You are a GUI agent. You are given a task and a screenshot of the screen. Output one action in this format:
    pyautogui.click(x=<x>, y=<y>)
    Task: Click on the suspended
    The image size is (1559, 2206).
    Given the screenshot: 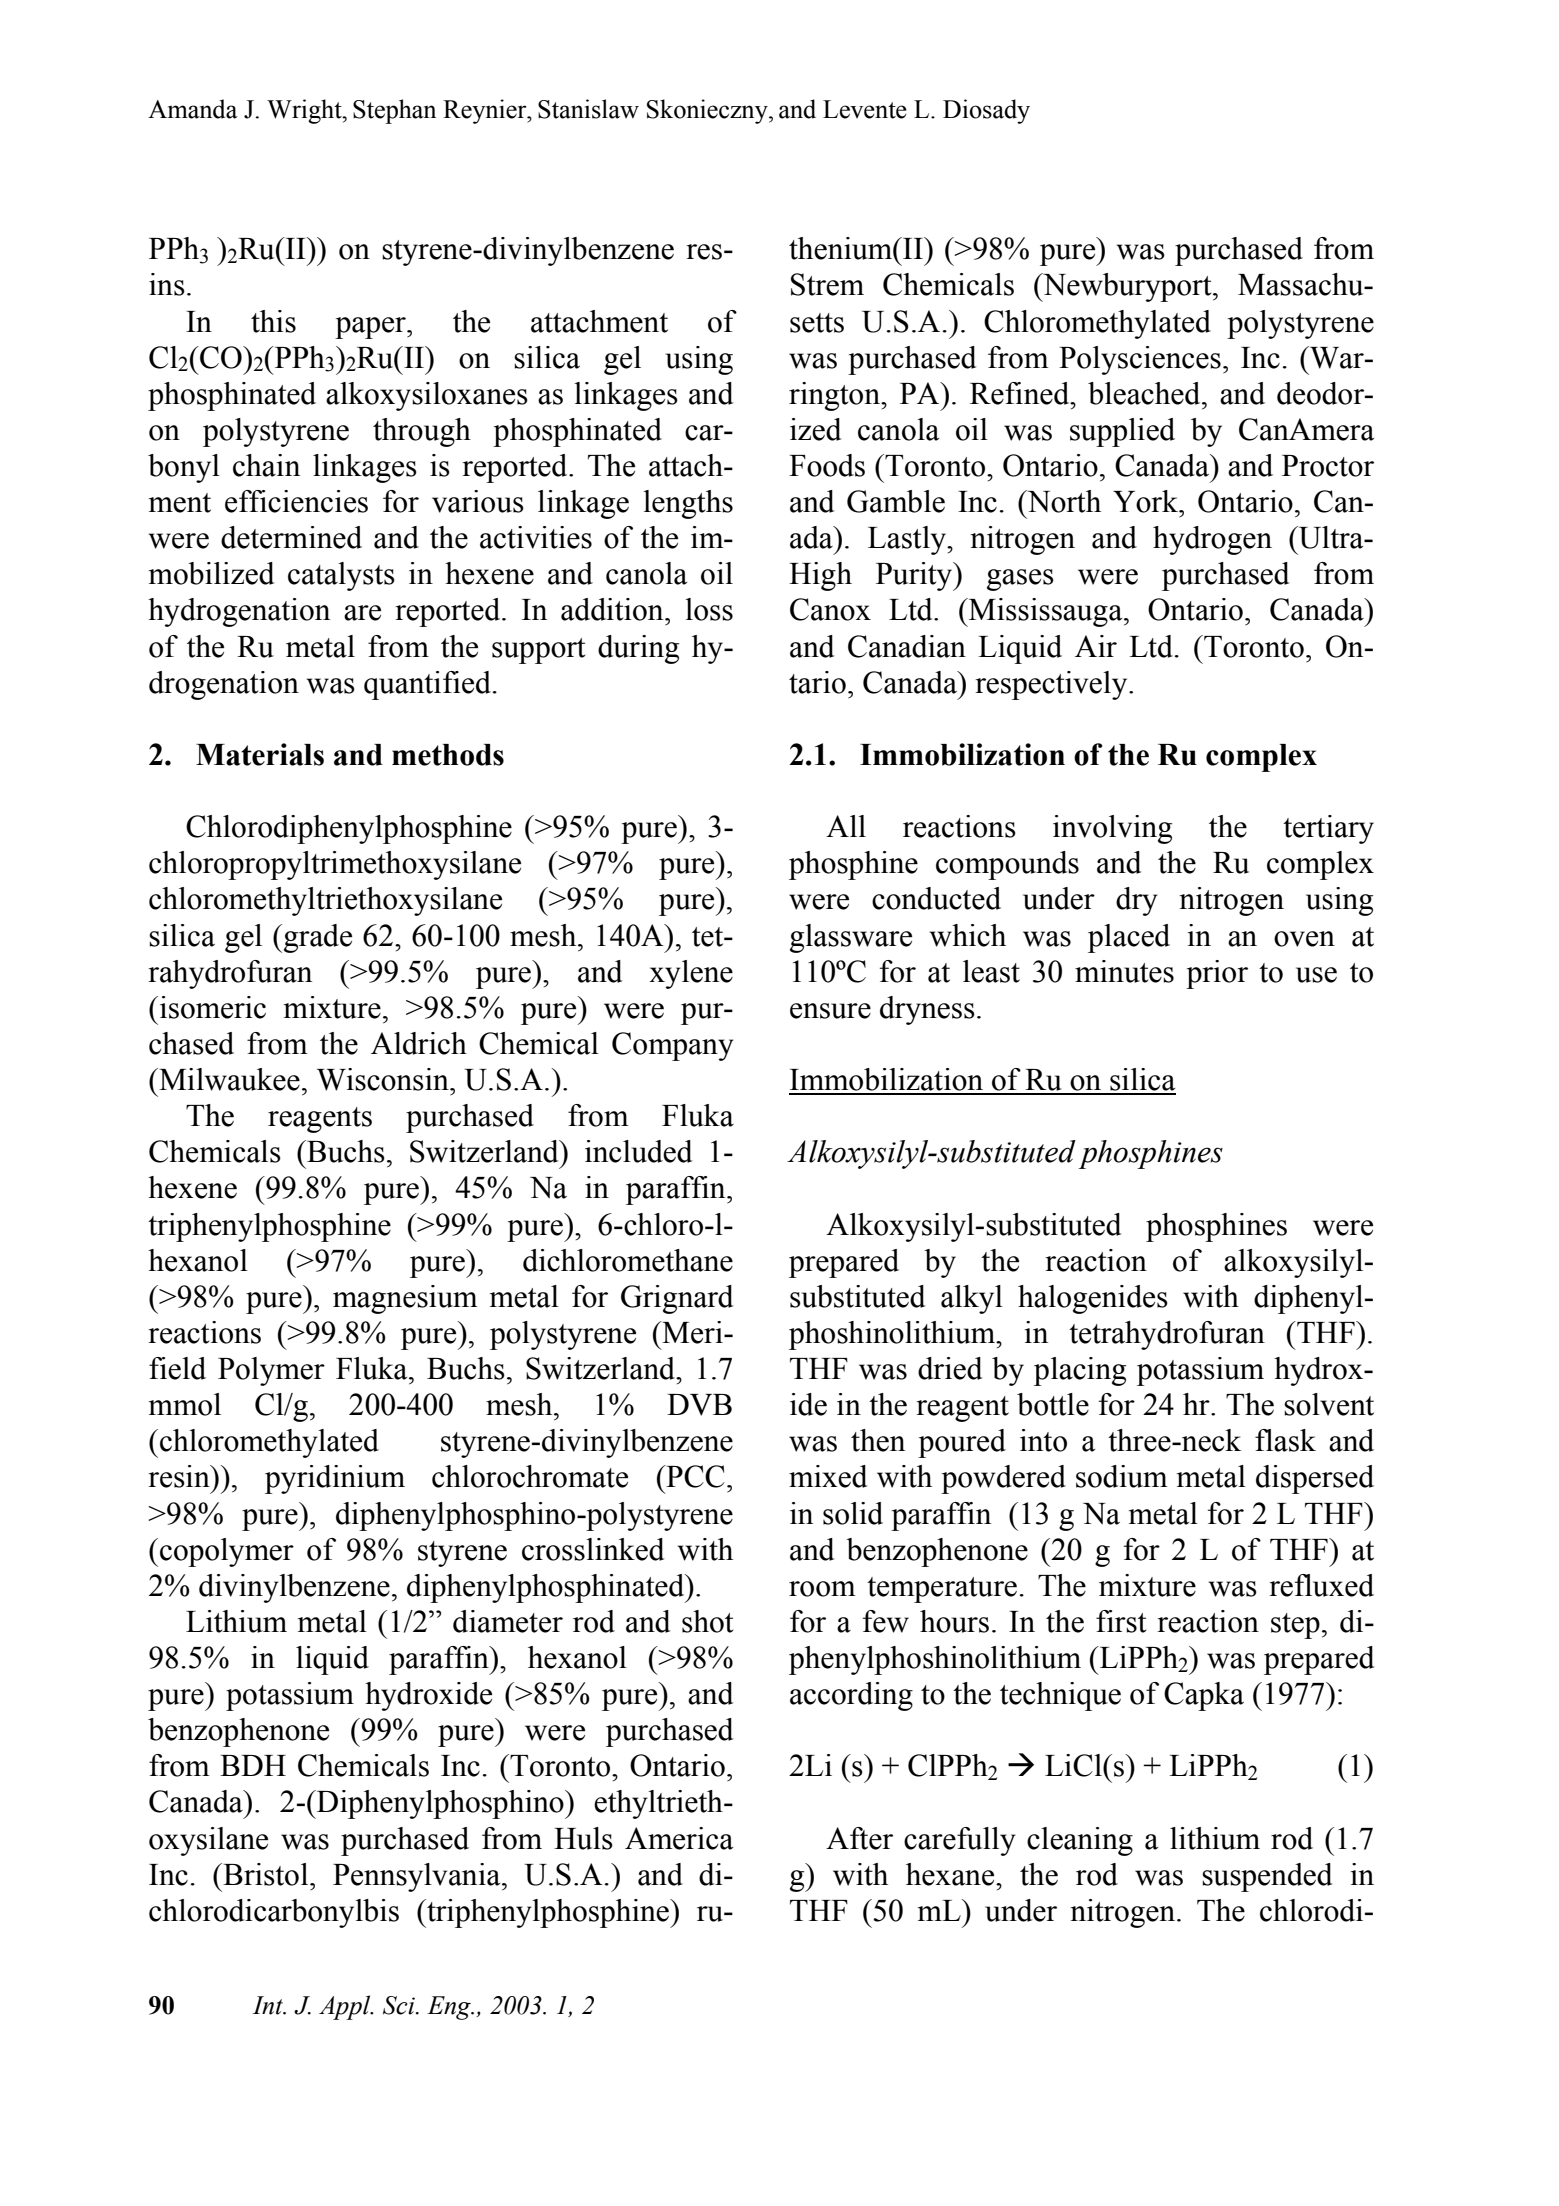 What is the action you would take?
    pyautogui.click(x=1267, y=1877)
